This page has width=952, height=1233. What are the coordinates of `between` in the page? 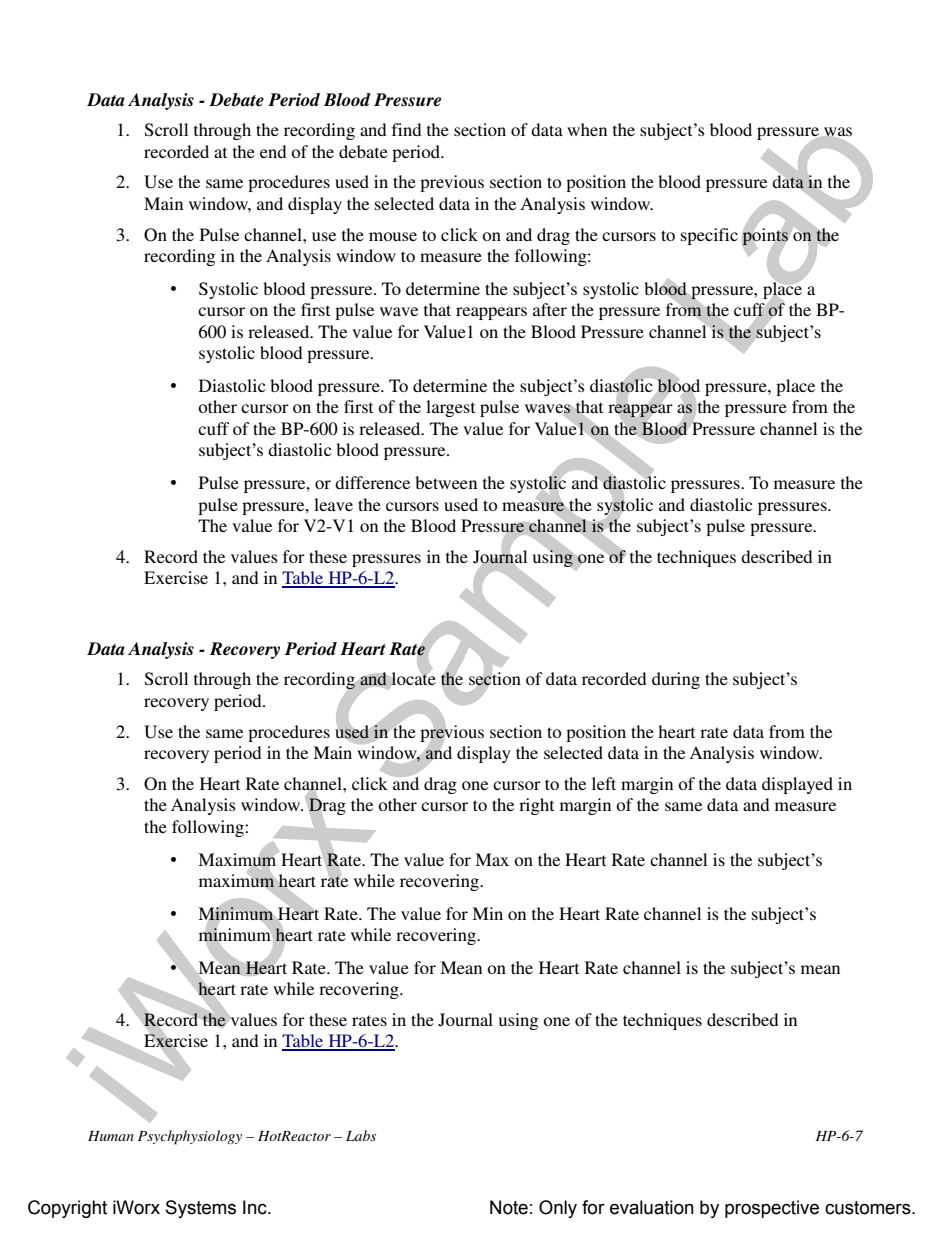 It's located at (446, 482).
